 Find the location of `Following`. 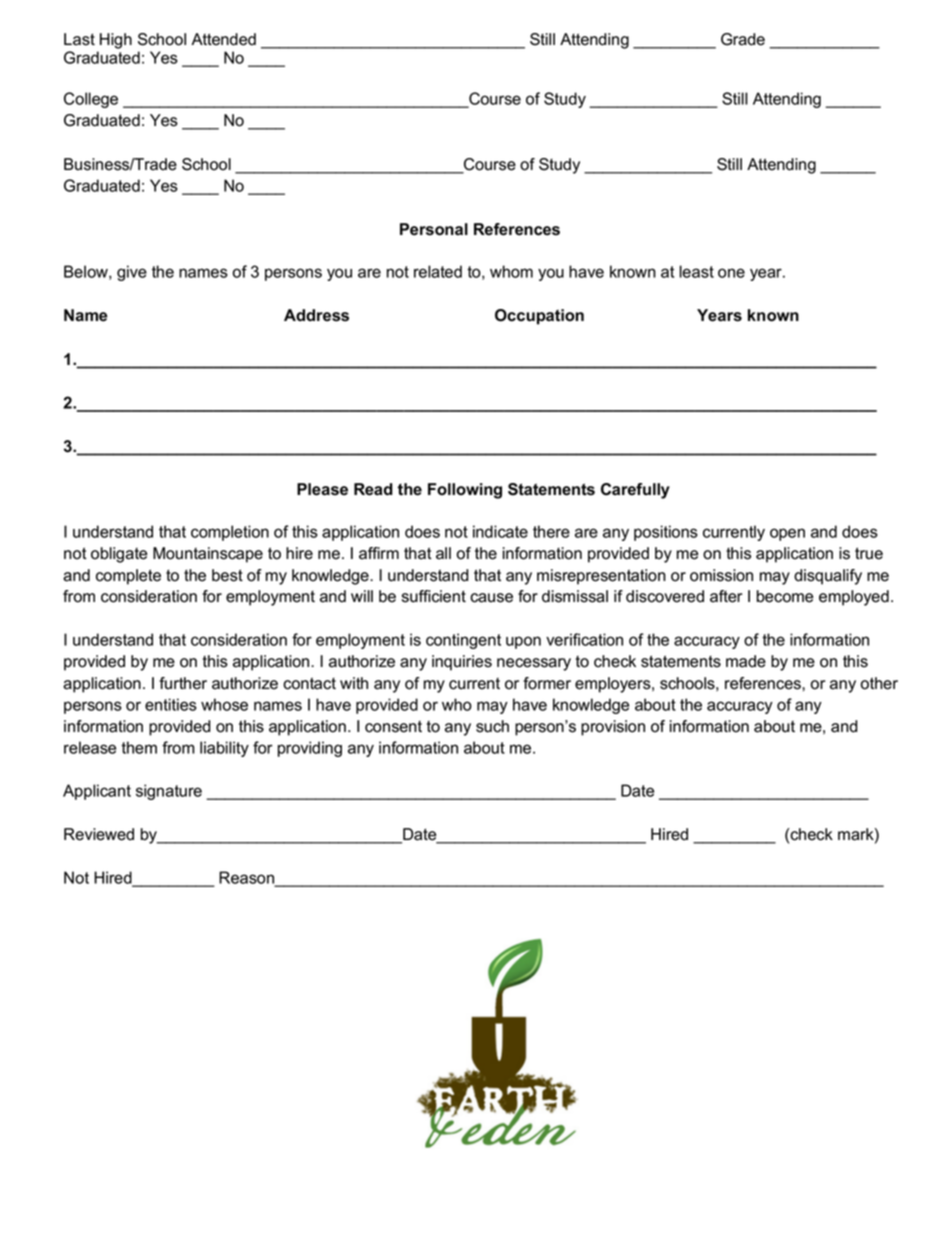

Following is located at coordinates (465, 491).
